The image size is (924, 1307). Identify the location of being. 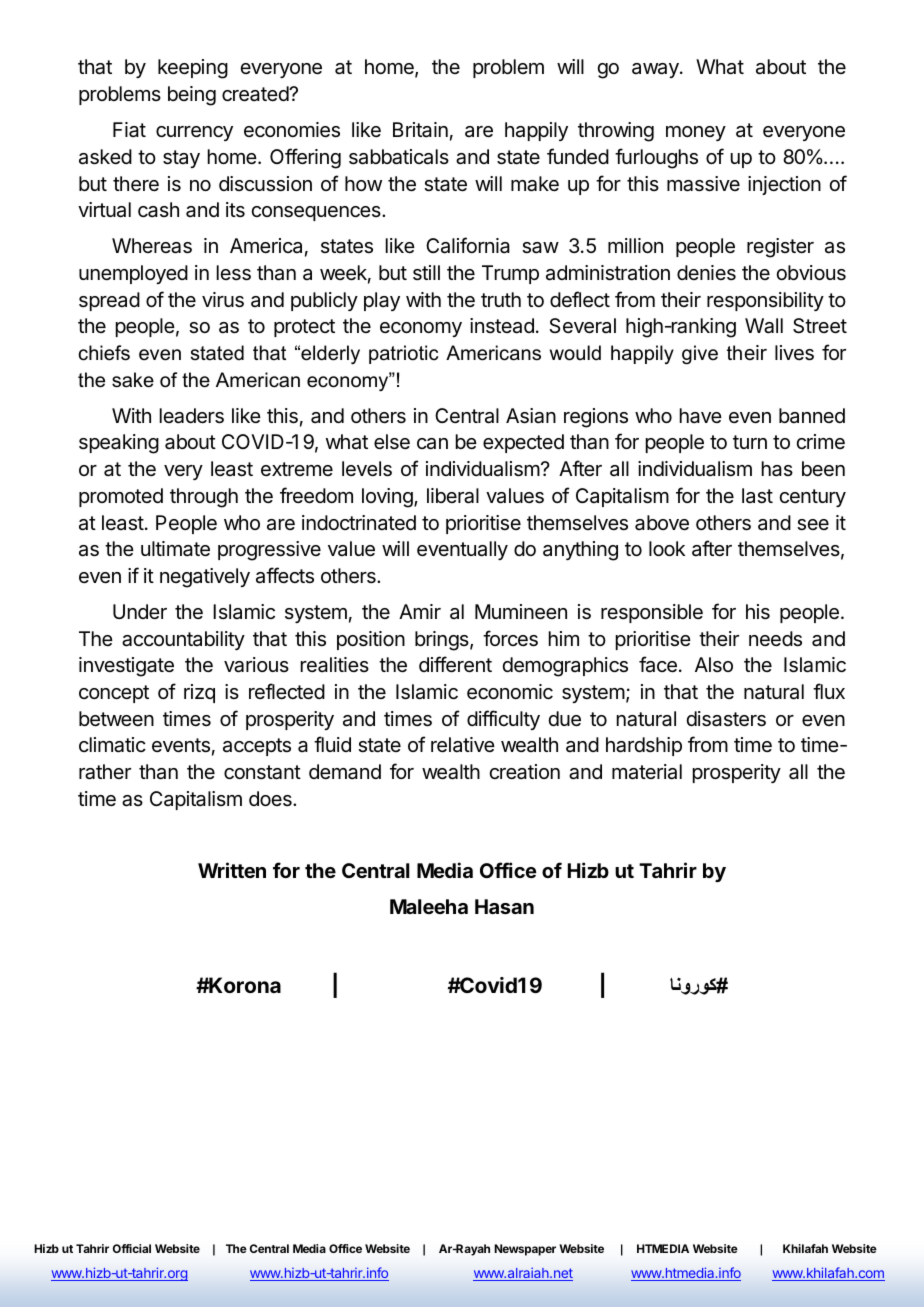
(192, 96).
